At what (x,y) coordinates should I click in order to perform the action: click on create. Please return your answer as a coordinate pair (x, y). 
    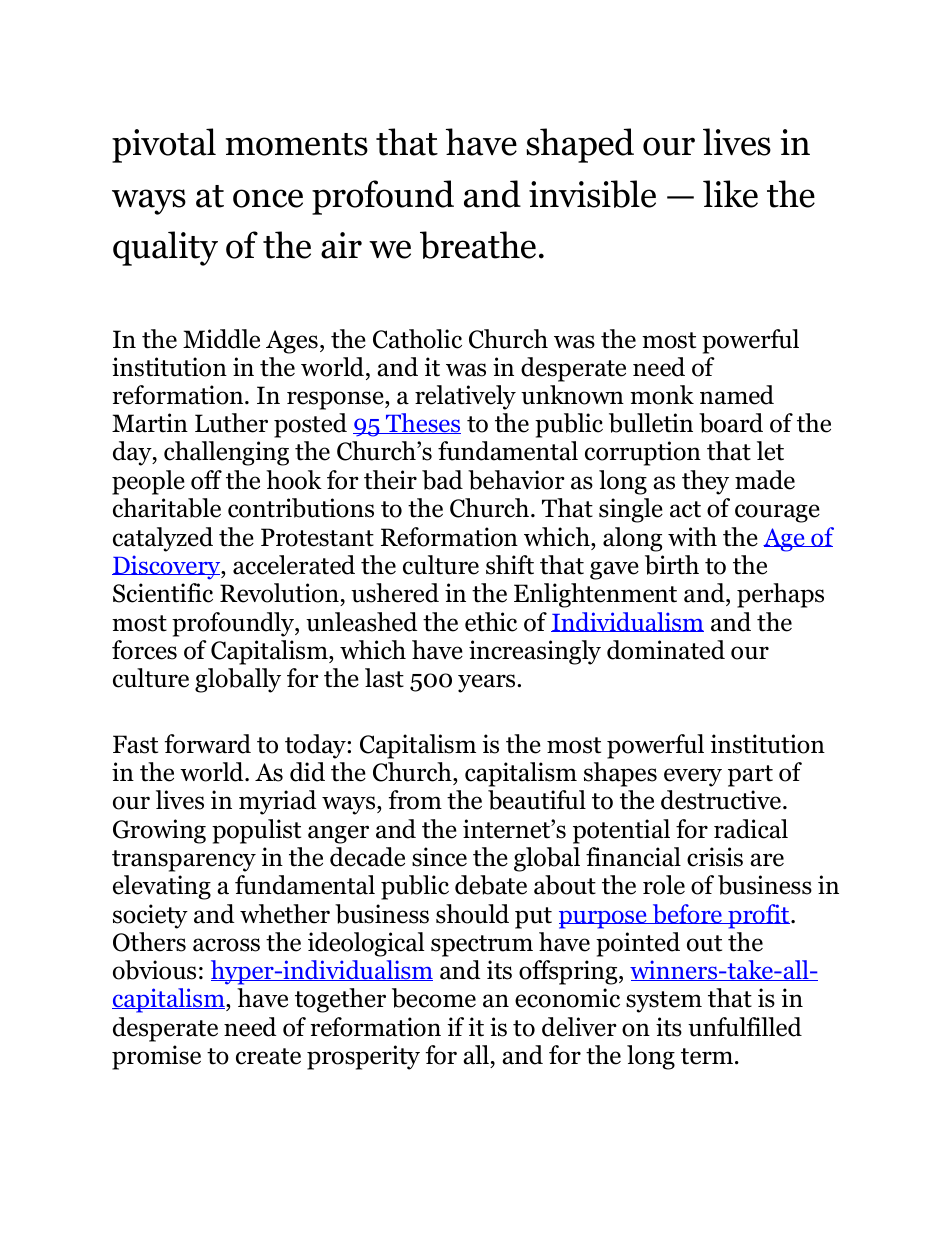
    Looking at the image, I should click on (268, 1056).
